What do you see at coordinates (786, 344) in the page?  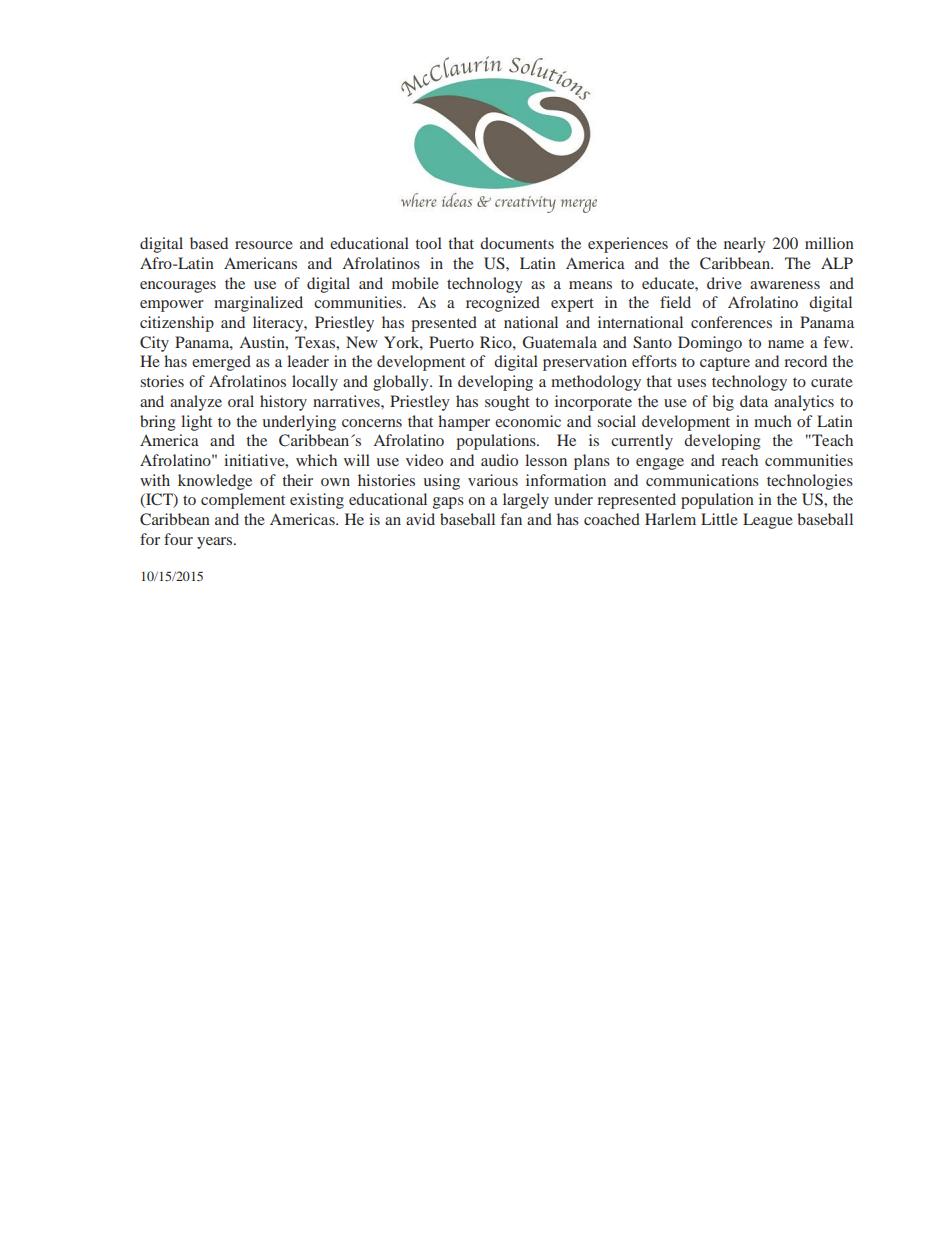 I see `name` at bounding box center [786, 344].
